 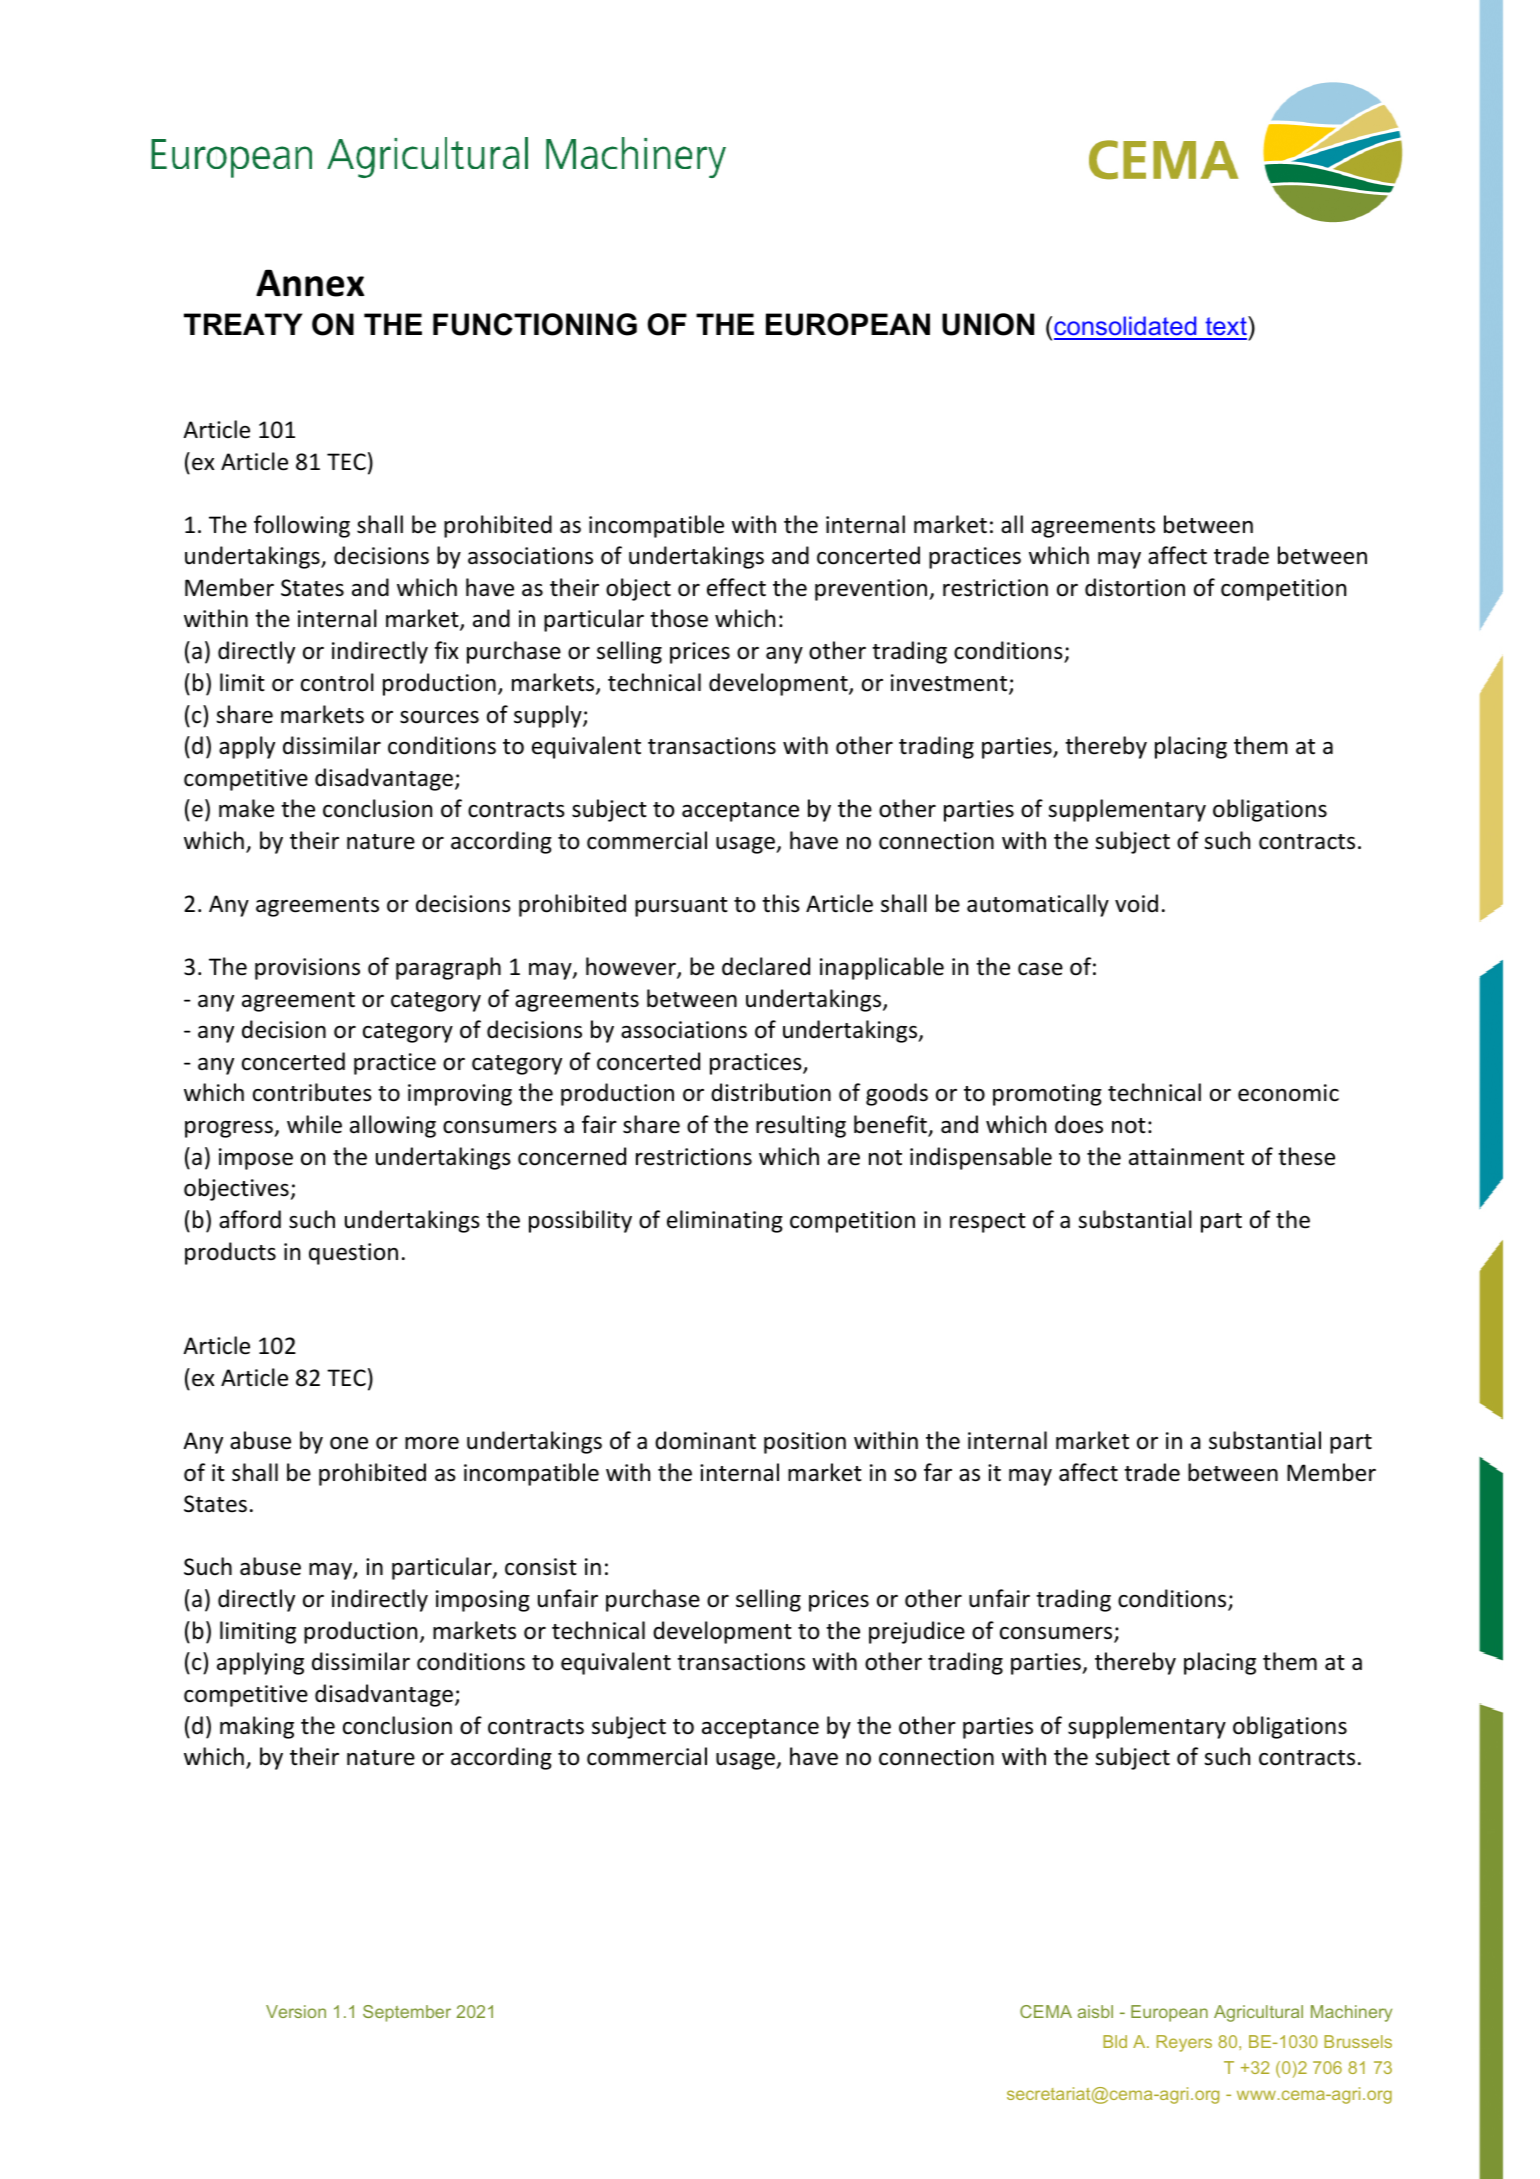 What do you see at coordinates (736, 587) in the document?
I see `effect` at bounding box center [736, 587].
